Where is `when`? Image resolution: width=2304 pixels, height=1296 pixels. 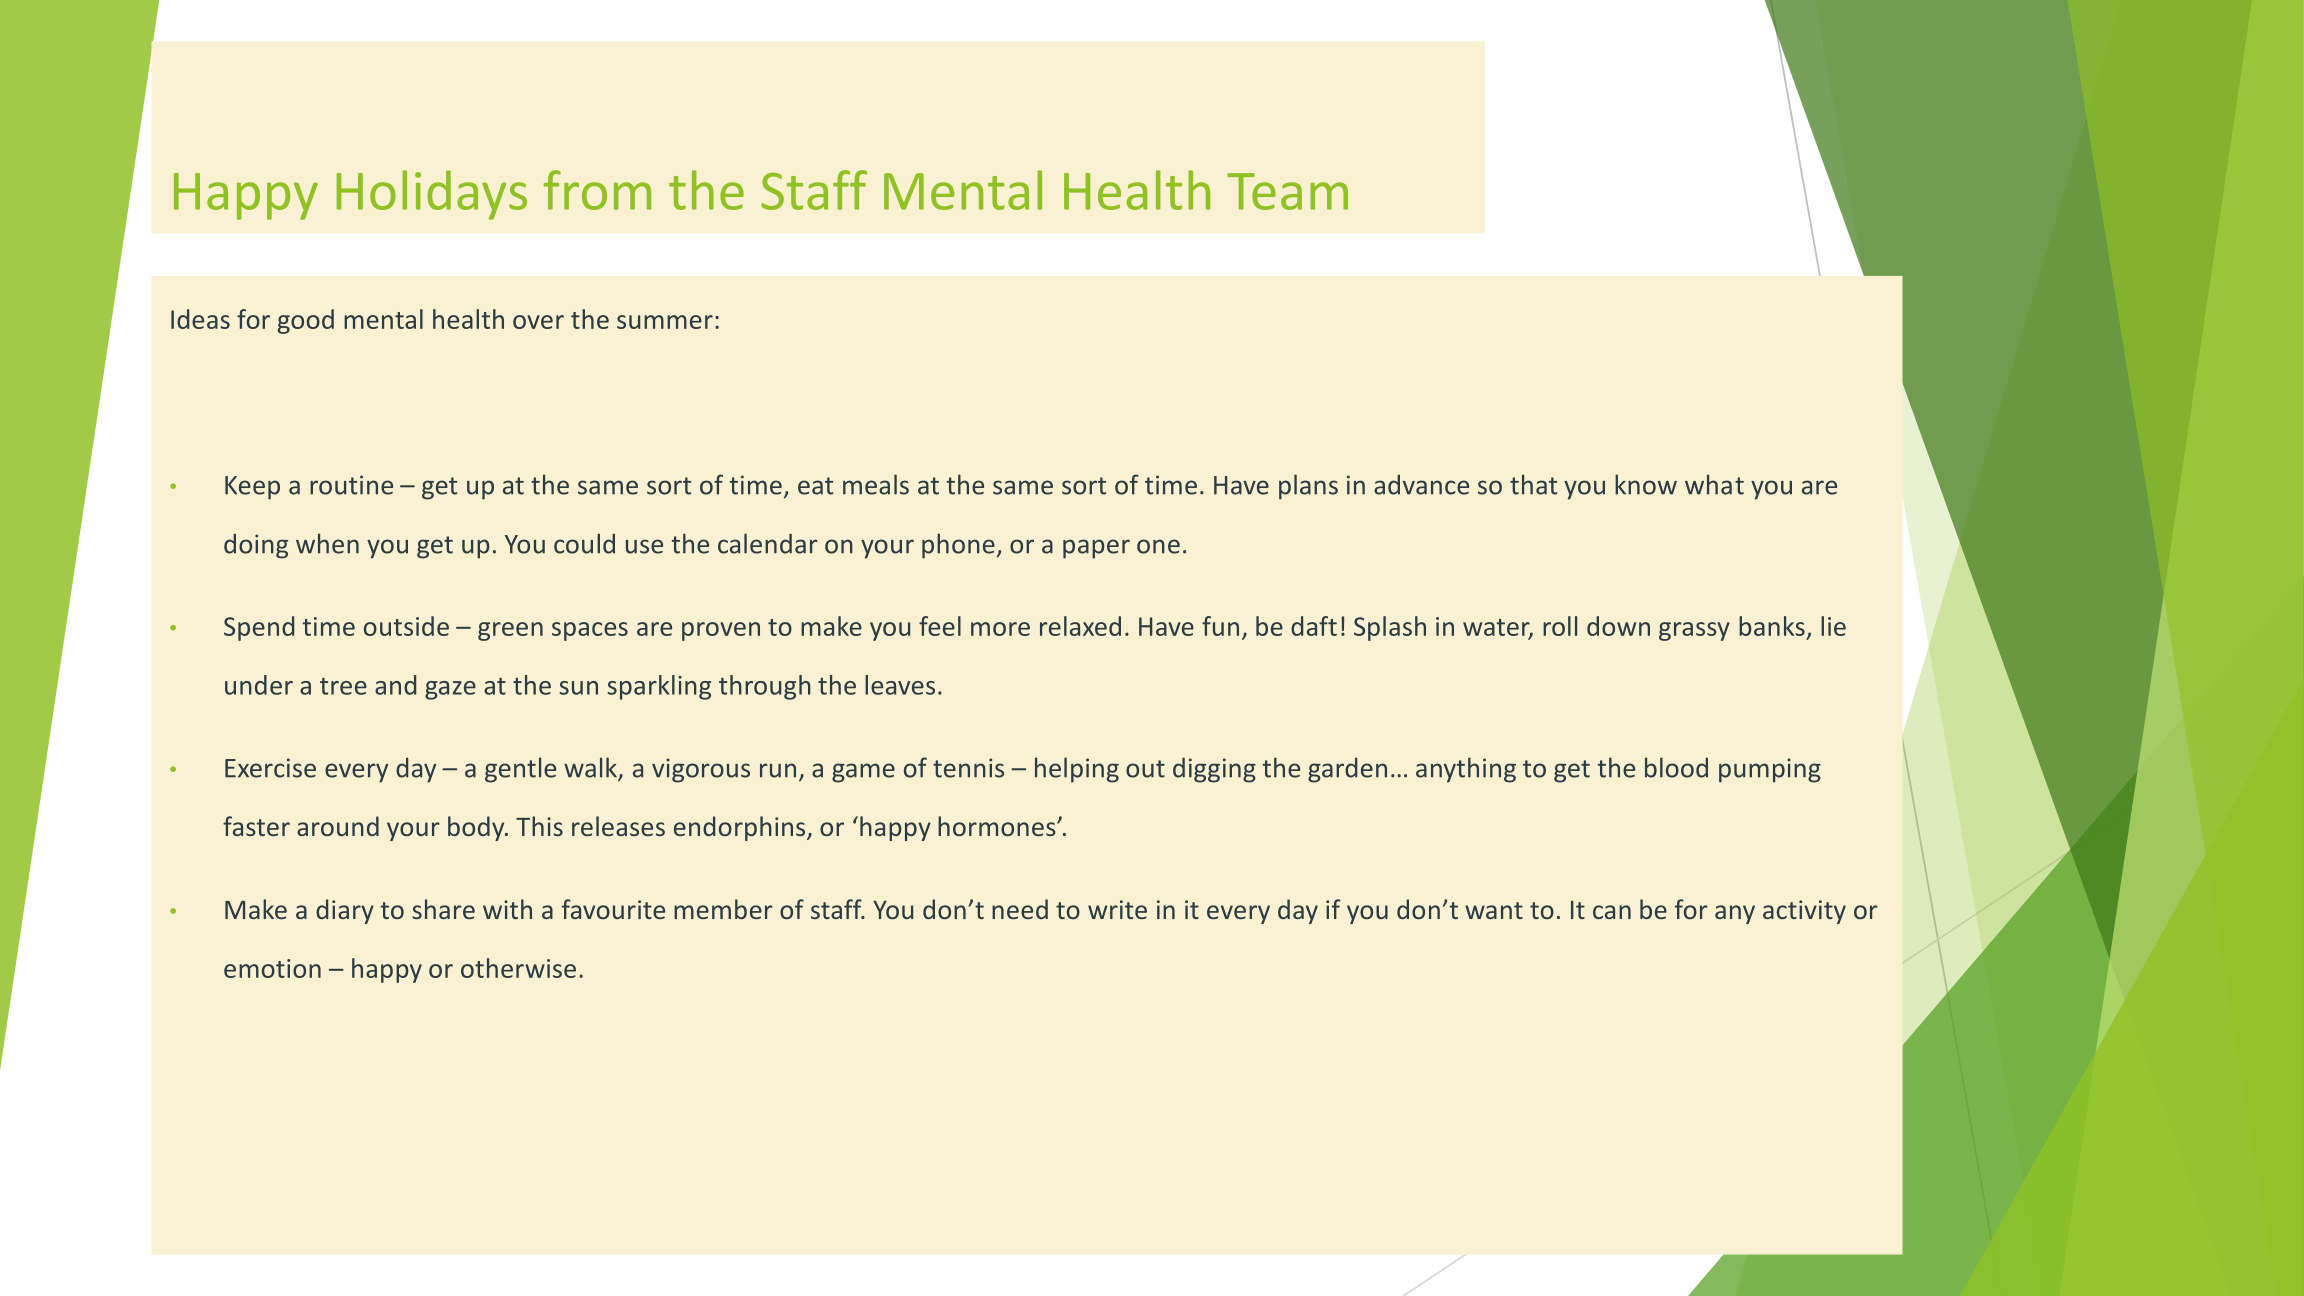
when is located at coordinates (327, 543).
